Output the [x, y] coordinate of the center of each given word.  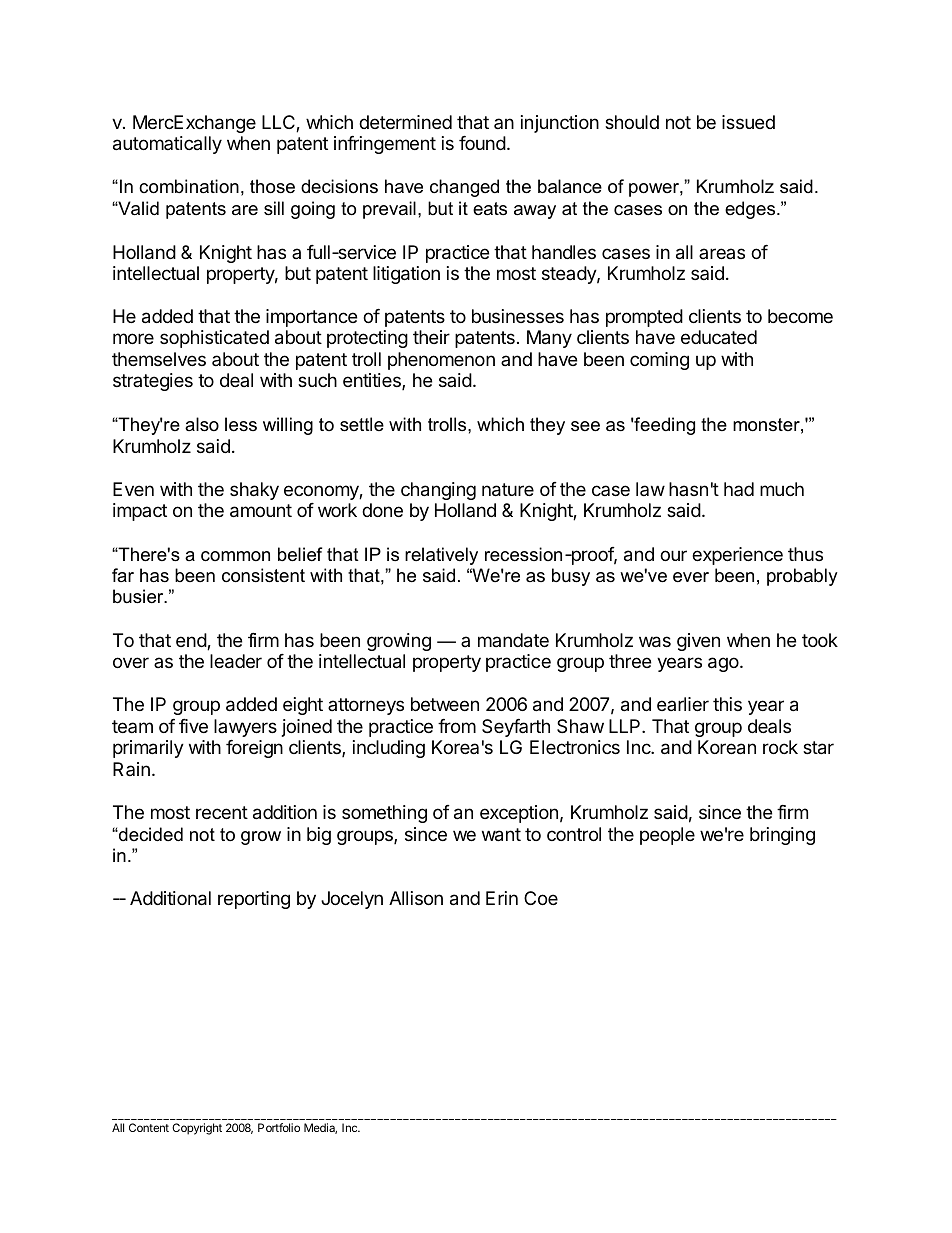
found [482, 143]
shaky [254, 491]
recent [222, 812]
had [739, 489]
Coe [541, 898]
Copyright [197, 1129]
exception [519, 814]
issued [748, 122]
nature [508, 490]
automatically [167, 145]
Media [320, 1128]
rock [780, 747]
